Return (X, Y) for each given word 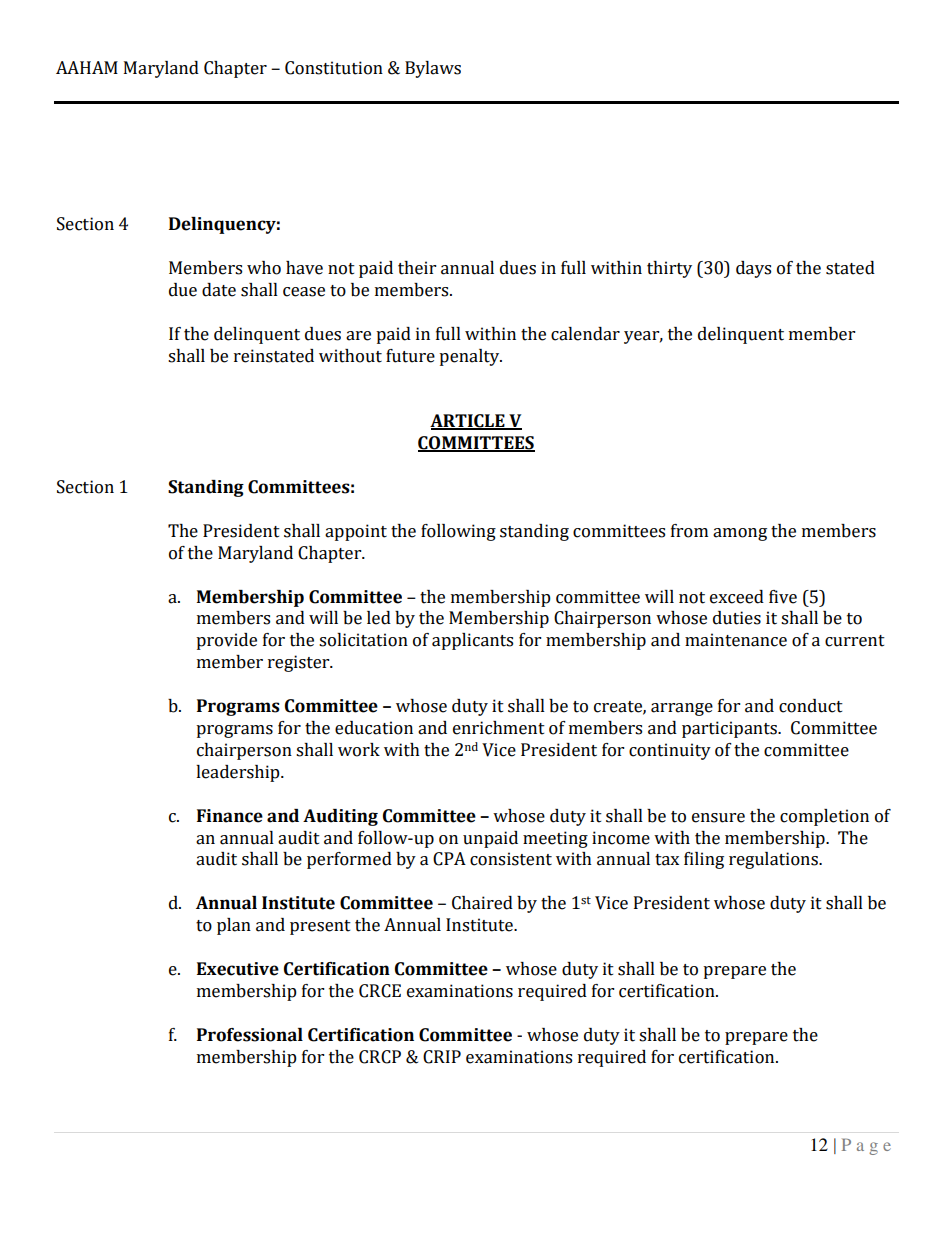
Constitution (334, 68)
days (753, 269)
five (783, 597)
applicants (472, 641)
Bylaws (433, 69)
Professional (250, 1035)
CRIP (442, 1057)
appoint (356, 532)
